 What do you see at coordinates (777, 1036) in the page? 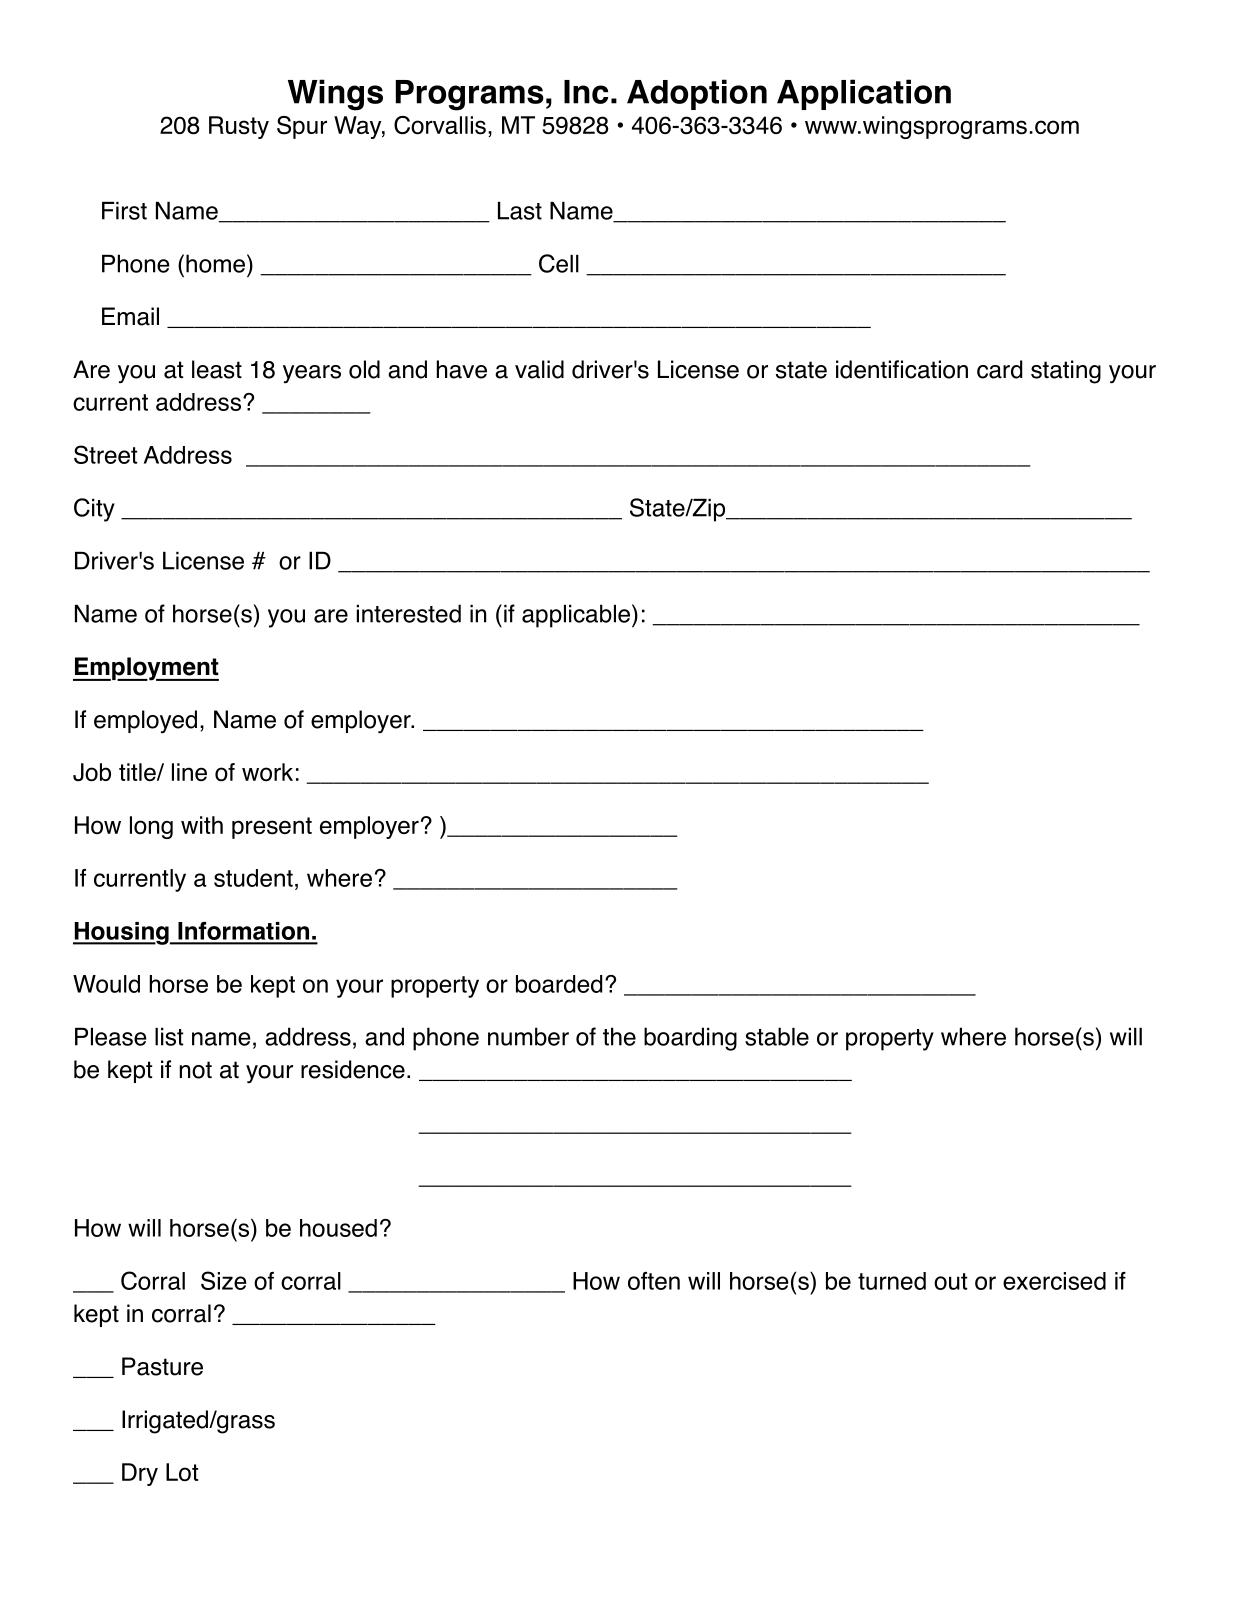
I see `stable` at bounding box center [777, 1036].
